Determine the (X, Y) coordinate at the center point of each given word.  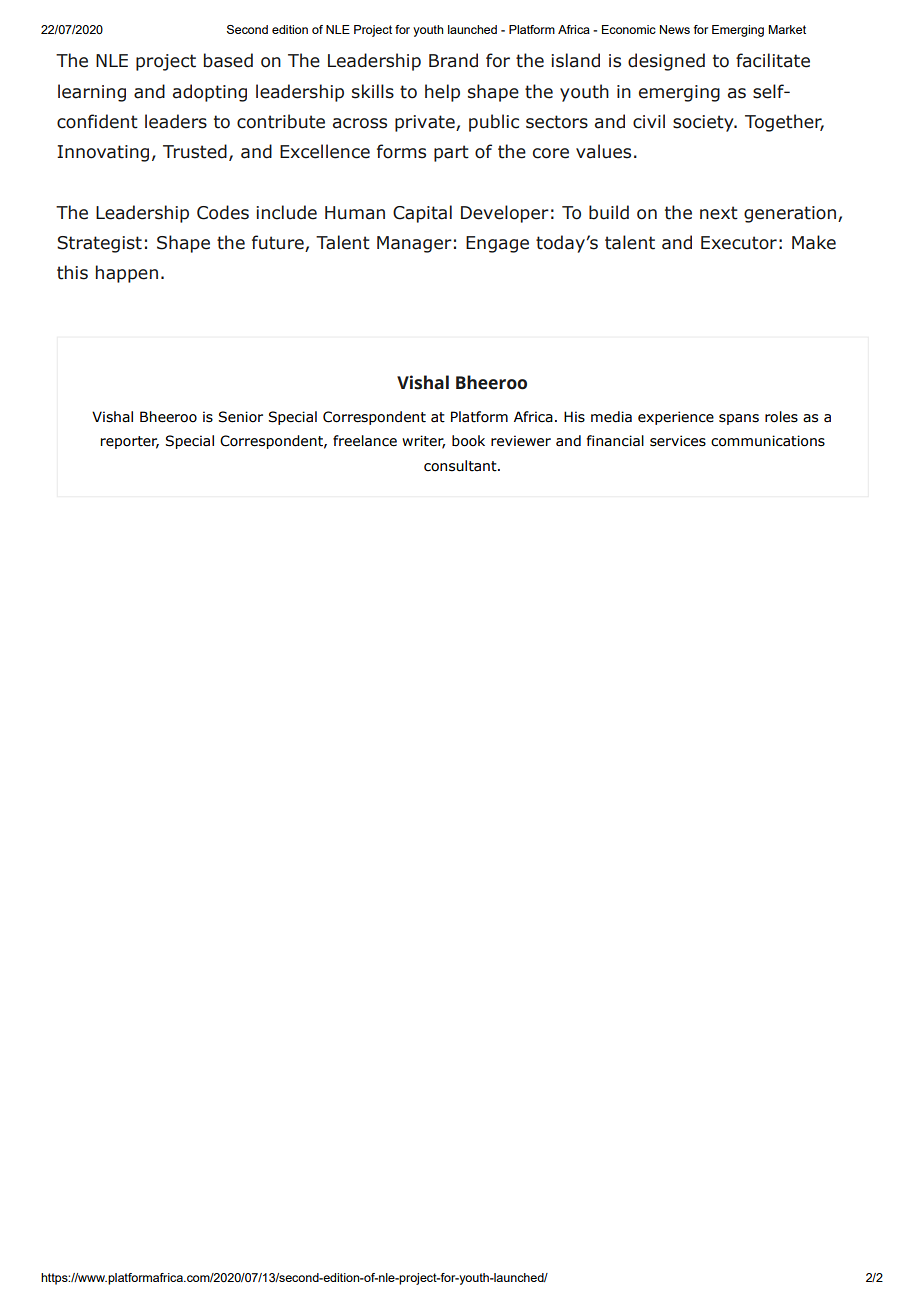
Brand (453, 60)
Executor (739, 243)
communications (768, 441)
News (675, 29)
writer (423, 442)
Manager (414, 244)
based (228, 60)
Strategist (99, 244)
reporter (130, 442)
